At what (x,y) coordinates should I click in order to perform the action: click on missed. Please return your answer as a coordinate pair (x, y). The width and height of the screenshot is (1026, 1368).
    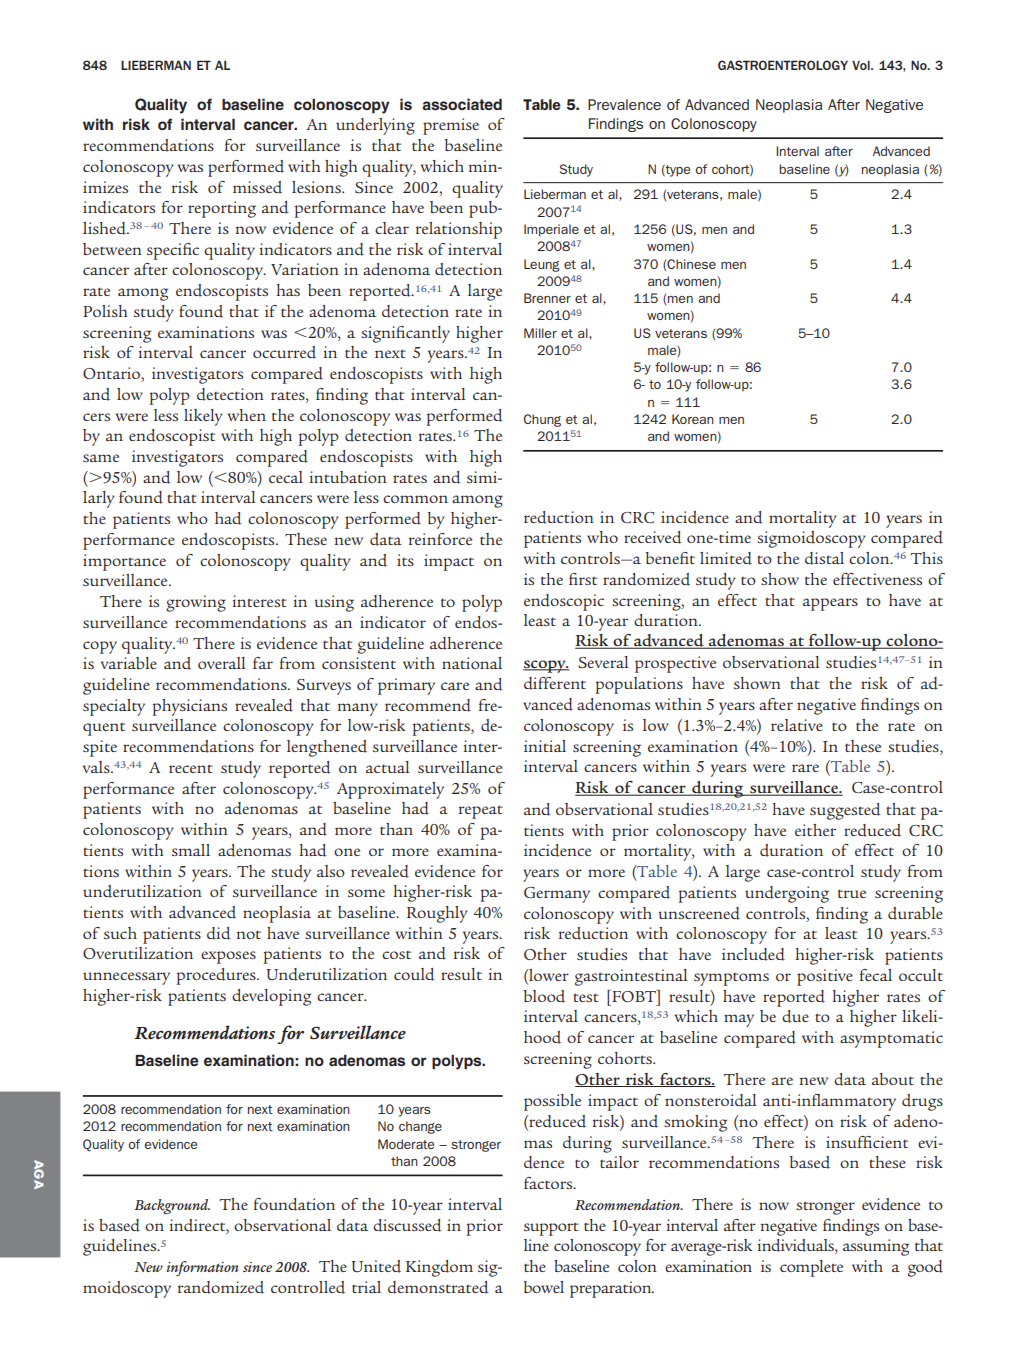
    Looking at the image, I should click on (257, 187).
